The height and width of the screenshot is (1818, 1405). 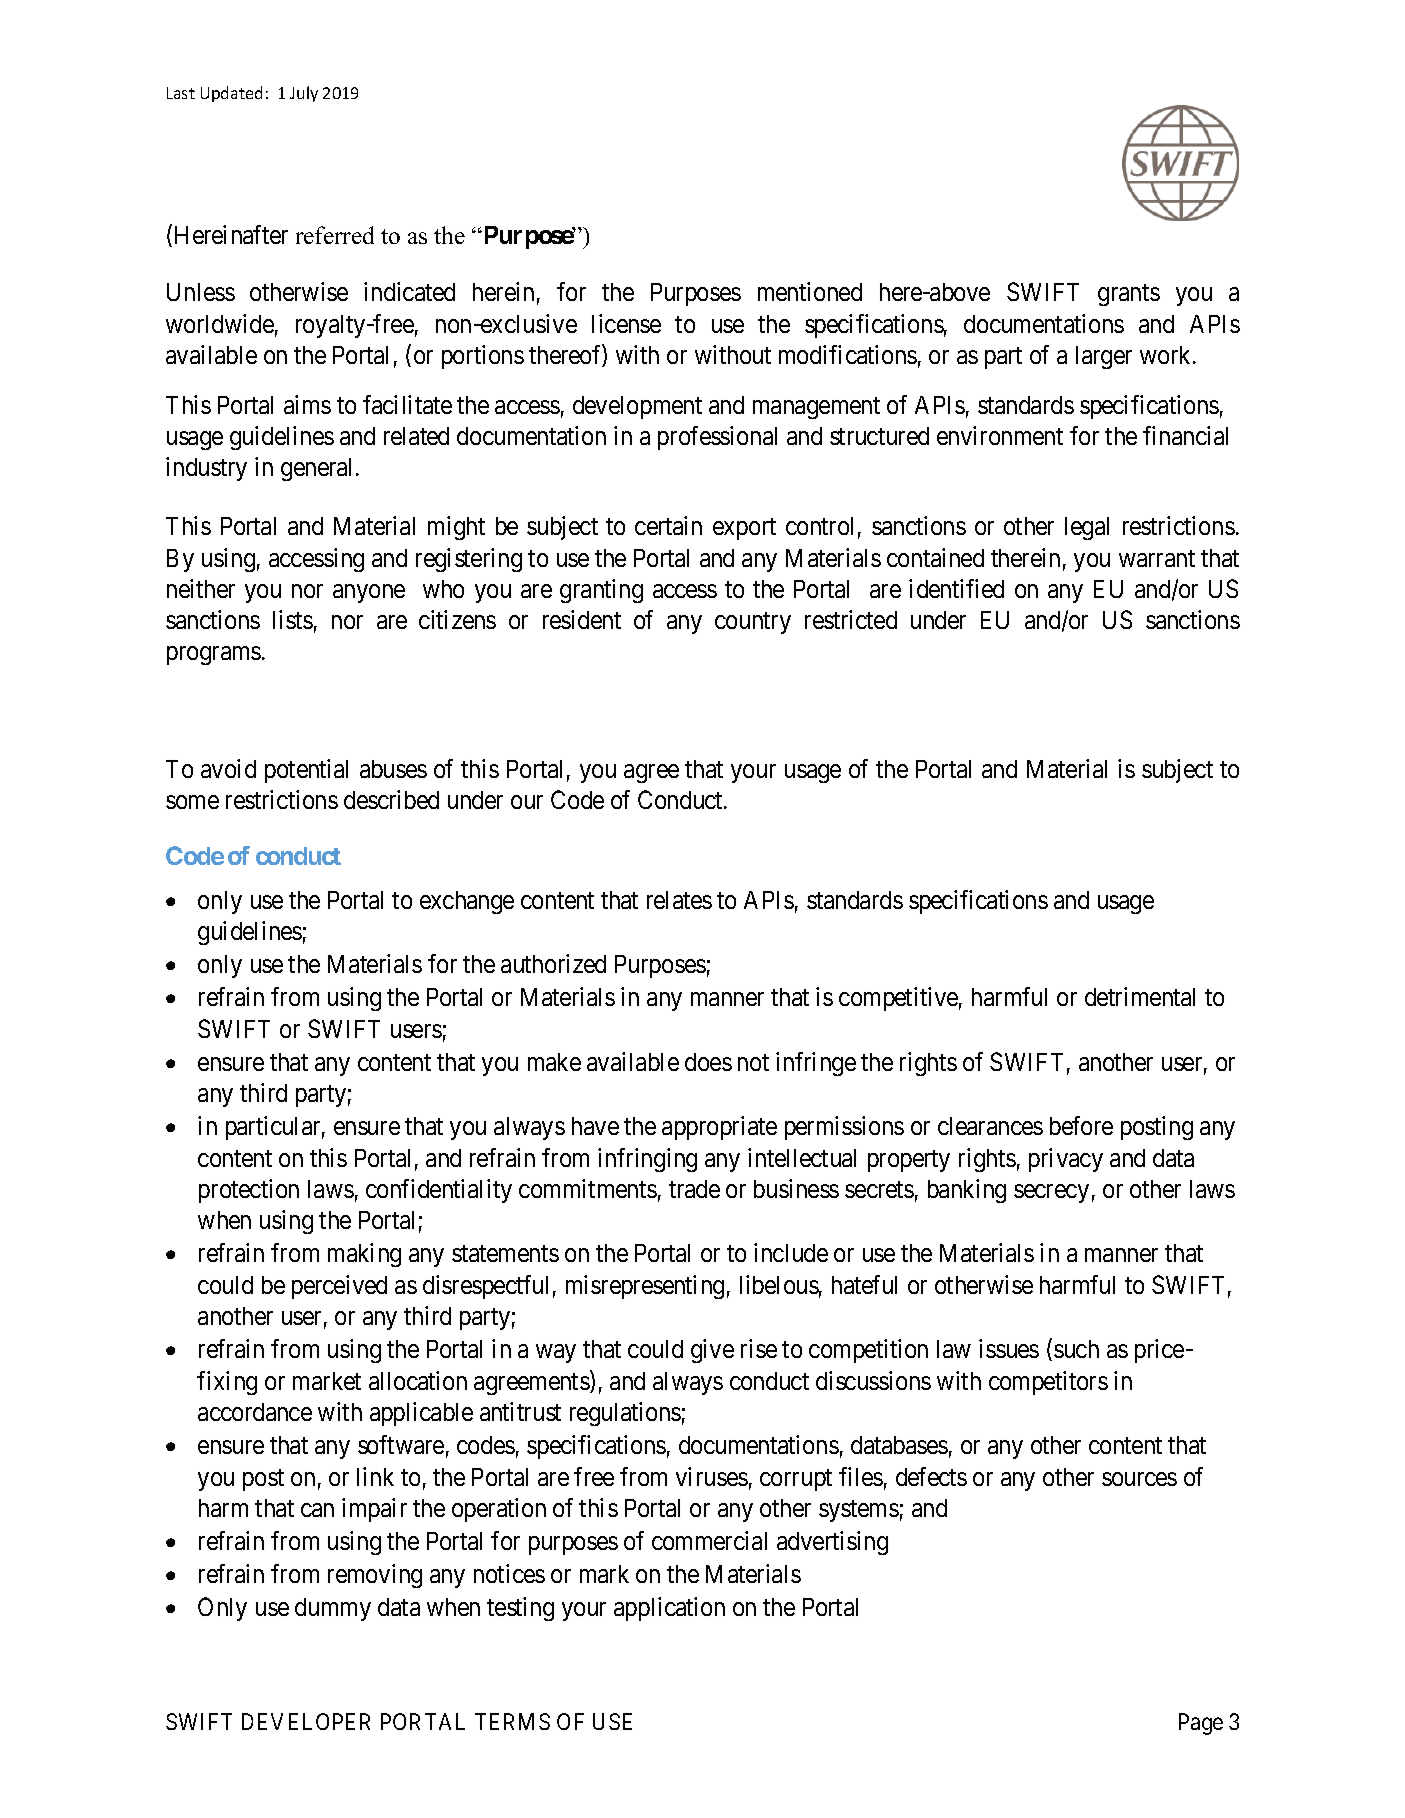 I want to click on Page, so click(x=1201, y=1724).
